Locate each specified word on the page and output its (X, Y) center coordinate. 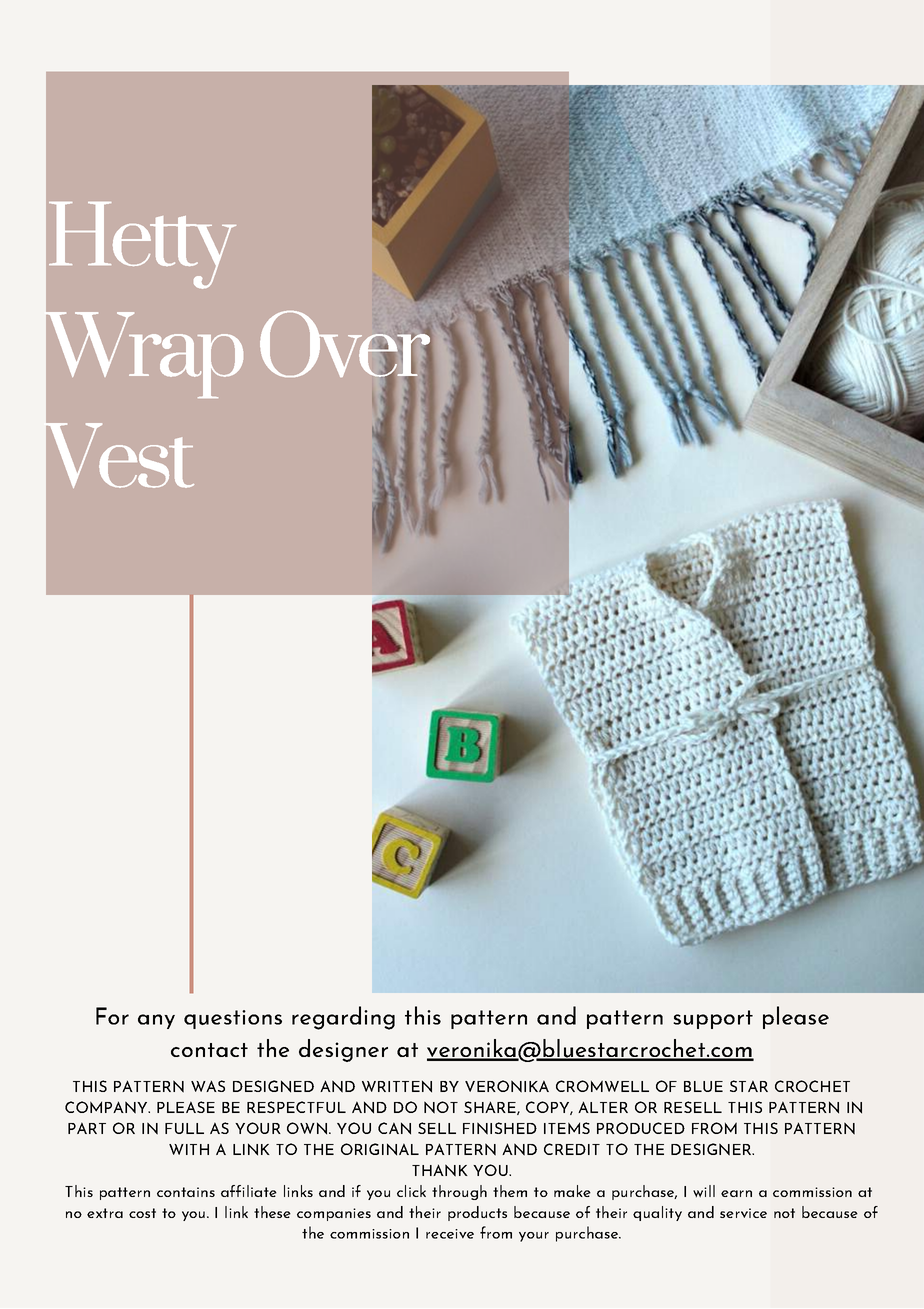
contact (209, 1050)
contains (186, 1192)
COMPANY (107, 1107)
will (704, 1191)
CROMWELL (602, 1086)
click (411, 1191)
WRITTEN (397, 1086)
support (713, 1019)
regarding (343, 1018)
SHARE (491, 1108)
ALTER (603, 1107)
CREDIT (572, 1149)
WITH (189, 1149)
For (112, 1016)
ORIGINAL (380, 1149)
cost (142, 1213)
